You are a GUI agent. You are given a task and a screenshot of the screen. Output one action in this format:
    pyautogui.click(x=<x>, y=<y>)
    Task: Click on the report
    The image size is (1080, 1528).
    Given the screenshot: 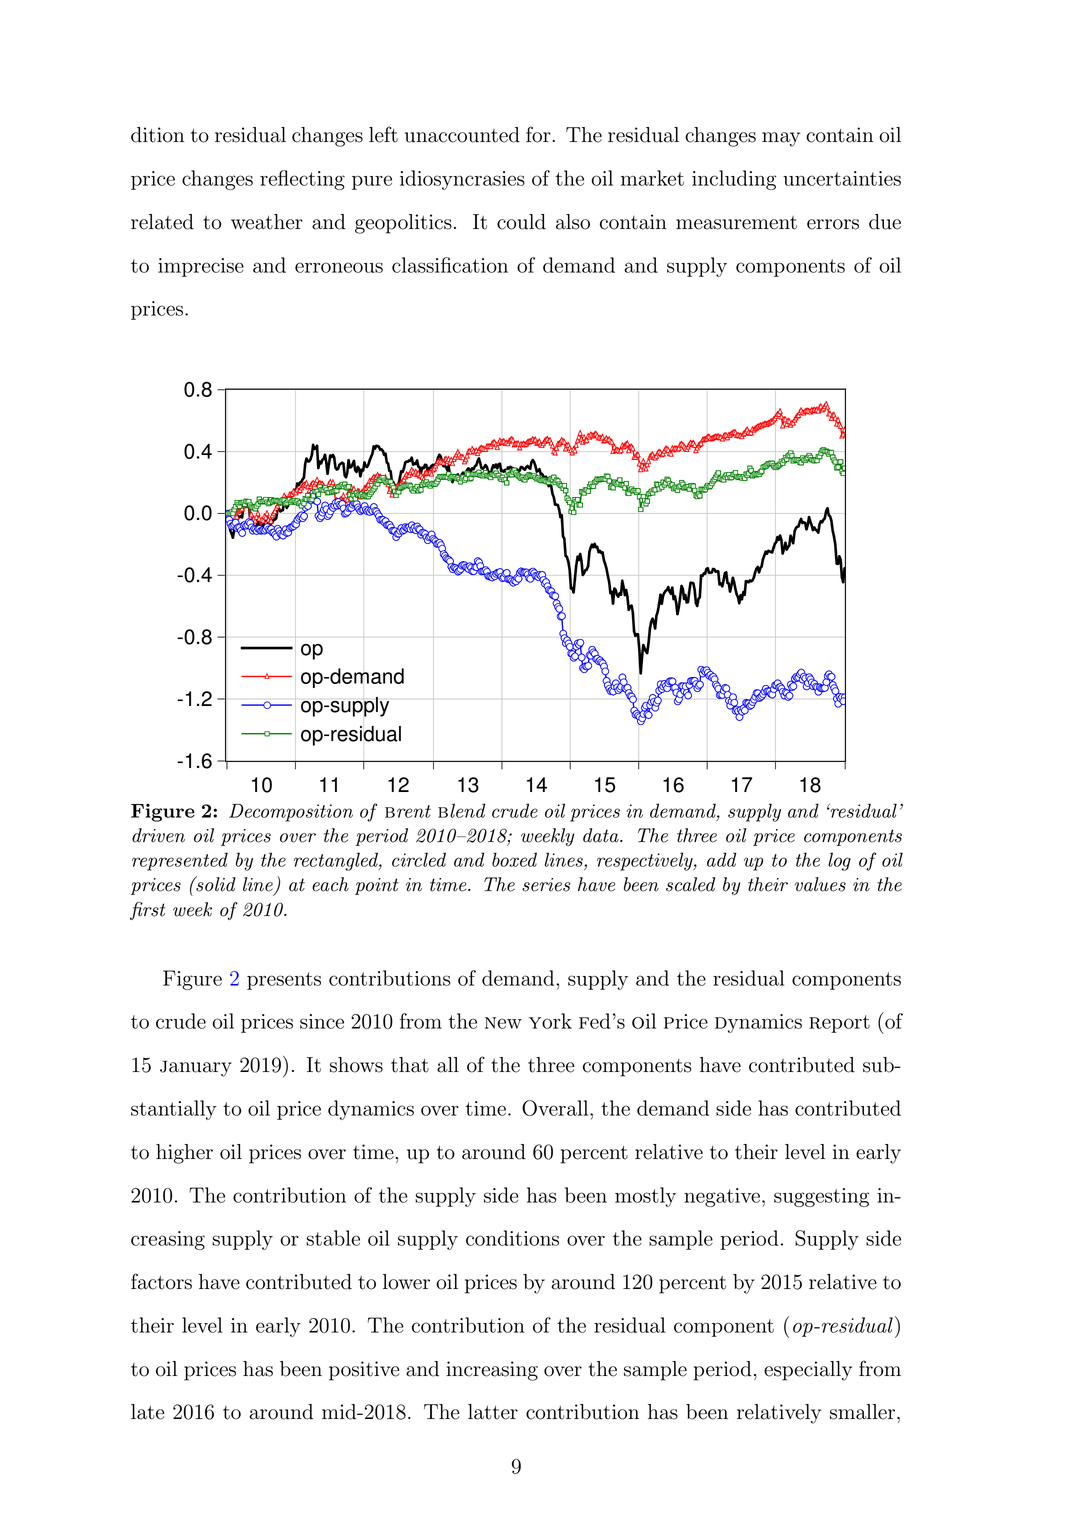 What is the action you would take?
    pyautogui.click(x=839, y=1024)
